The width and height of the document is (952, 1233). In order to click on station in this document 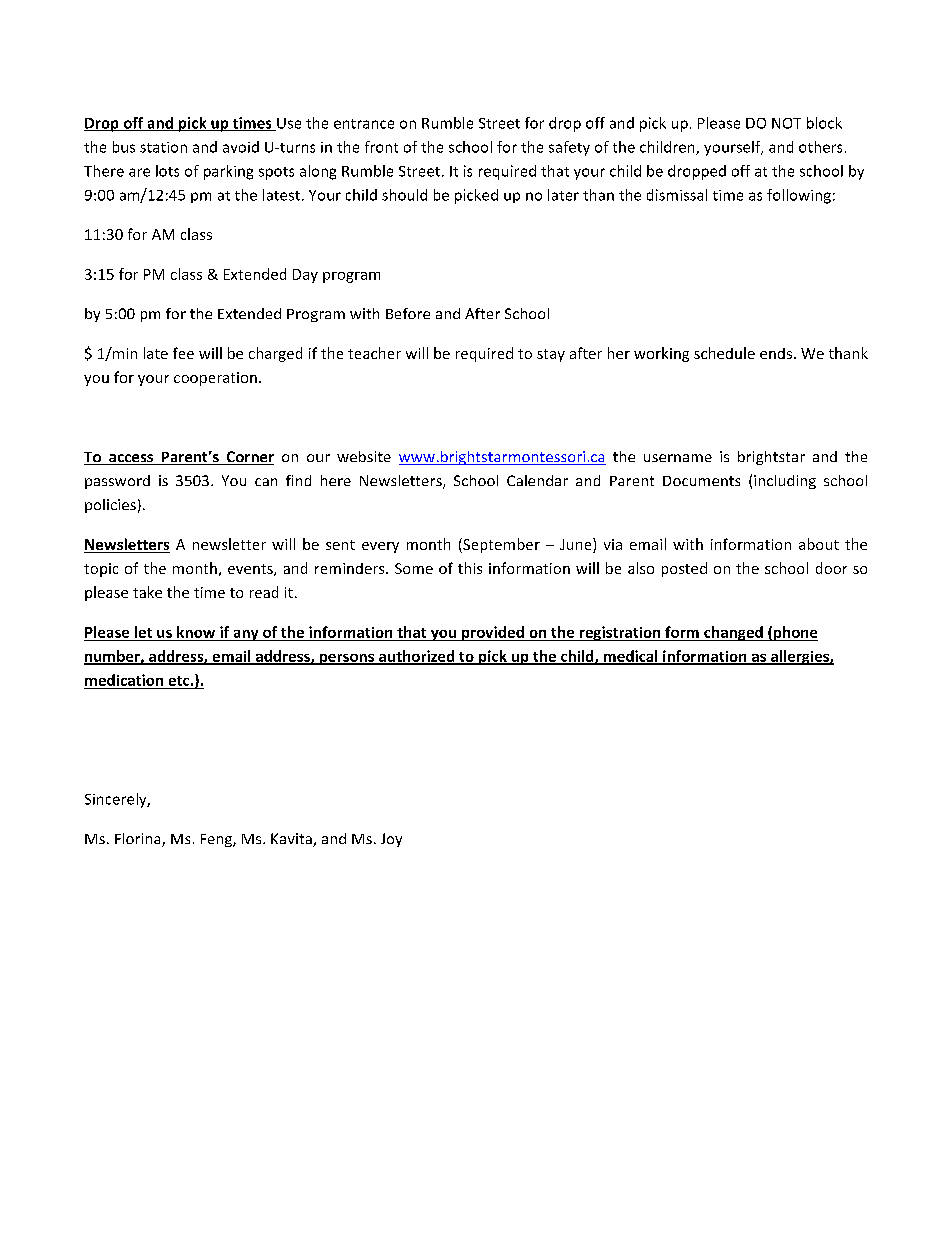, I will do `click(163, 147)`.
